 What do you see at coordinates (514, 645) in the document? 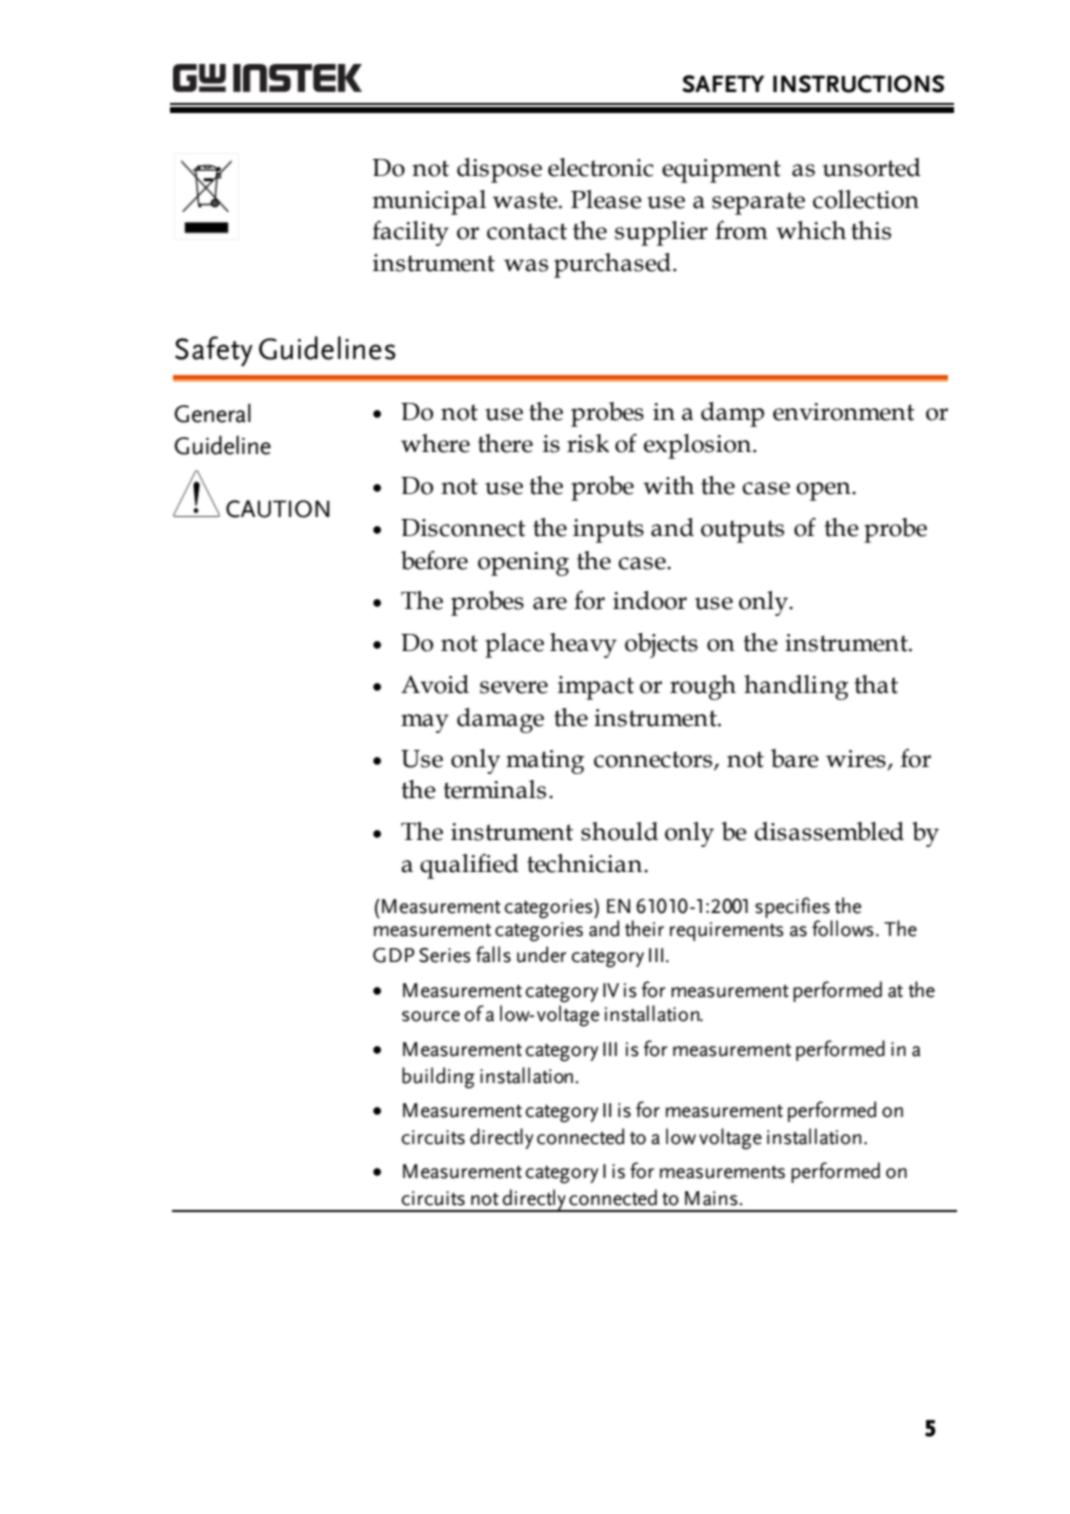
I see `place` at bounding box center [514, 645].
